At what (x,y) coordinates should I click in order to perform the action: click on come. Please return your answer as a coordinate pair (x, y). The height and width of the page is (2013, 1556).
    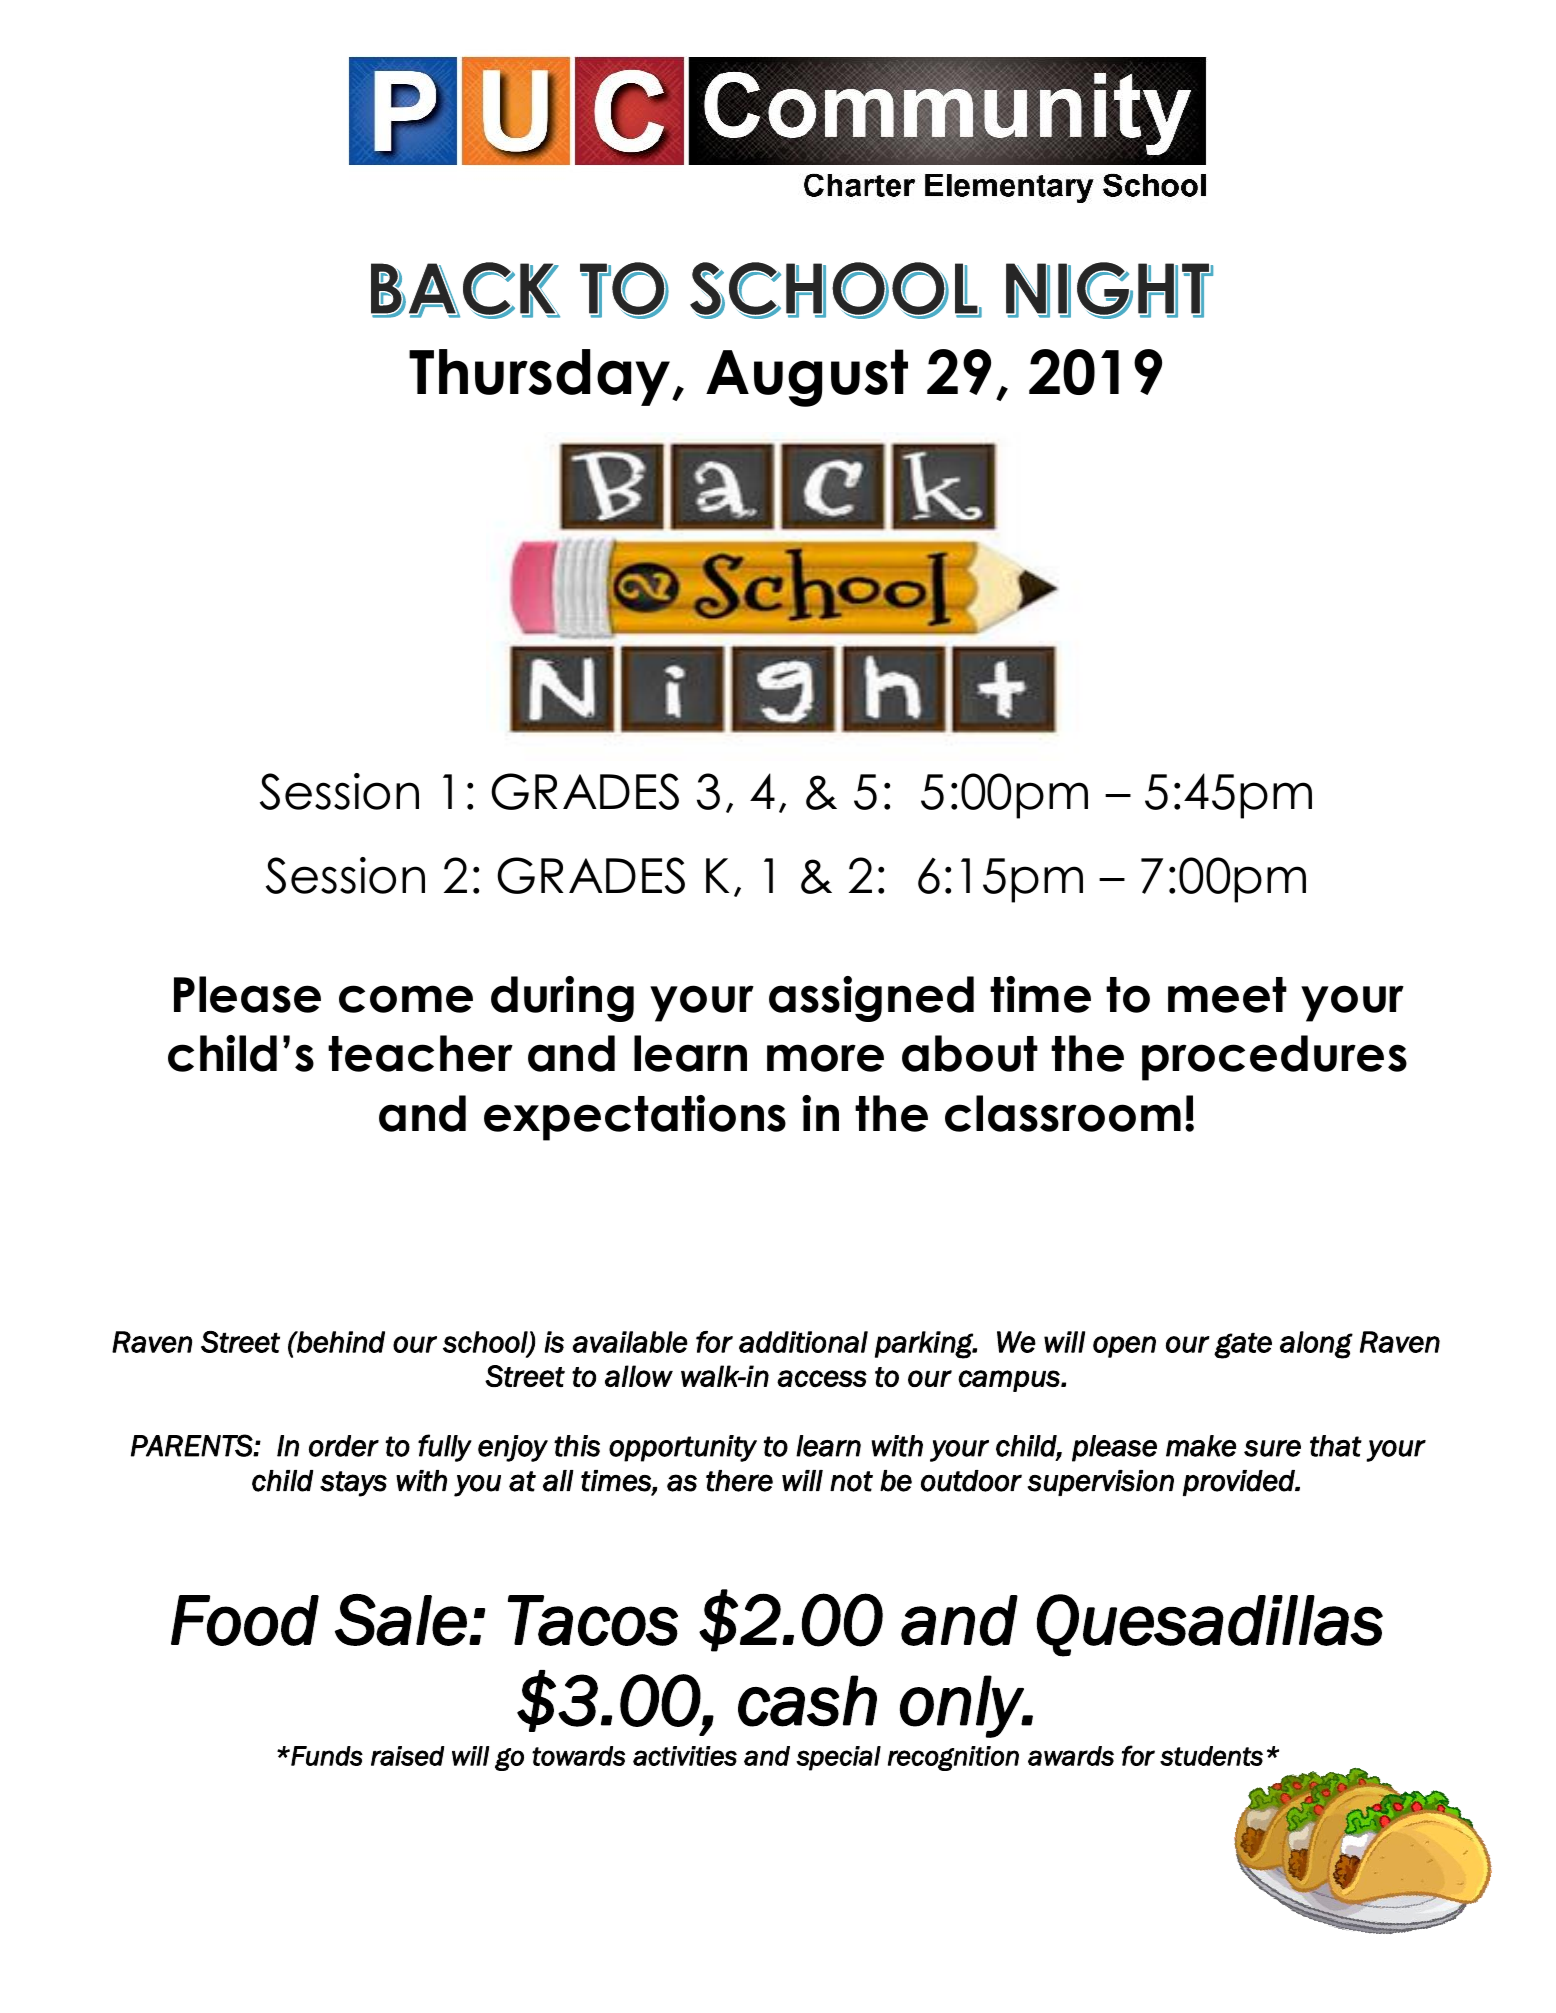
    Looking at the image, I should click on (406, 999).
